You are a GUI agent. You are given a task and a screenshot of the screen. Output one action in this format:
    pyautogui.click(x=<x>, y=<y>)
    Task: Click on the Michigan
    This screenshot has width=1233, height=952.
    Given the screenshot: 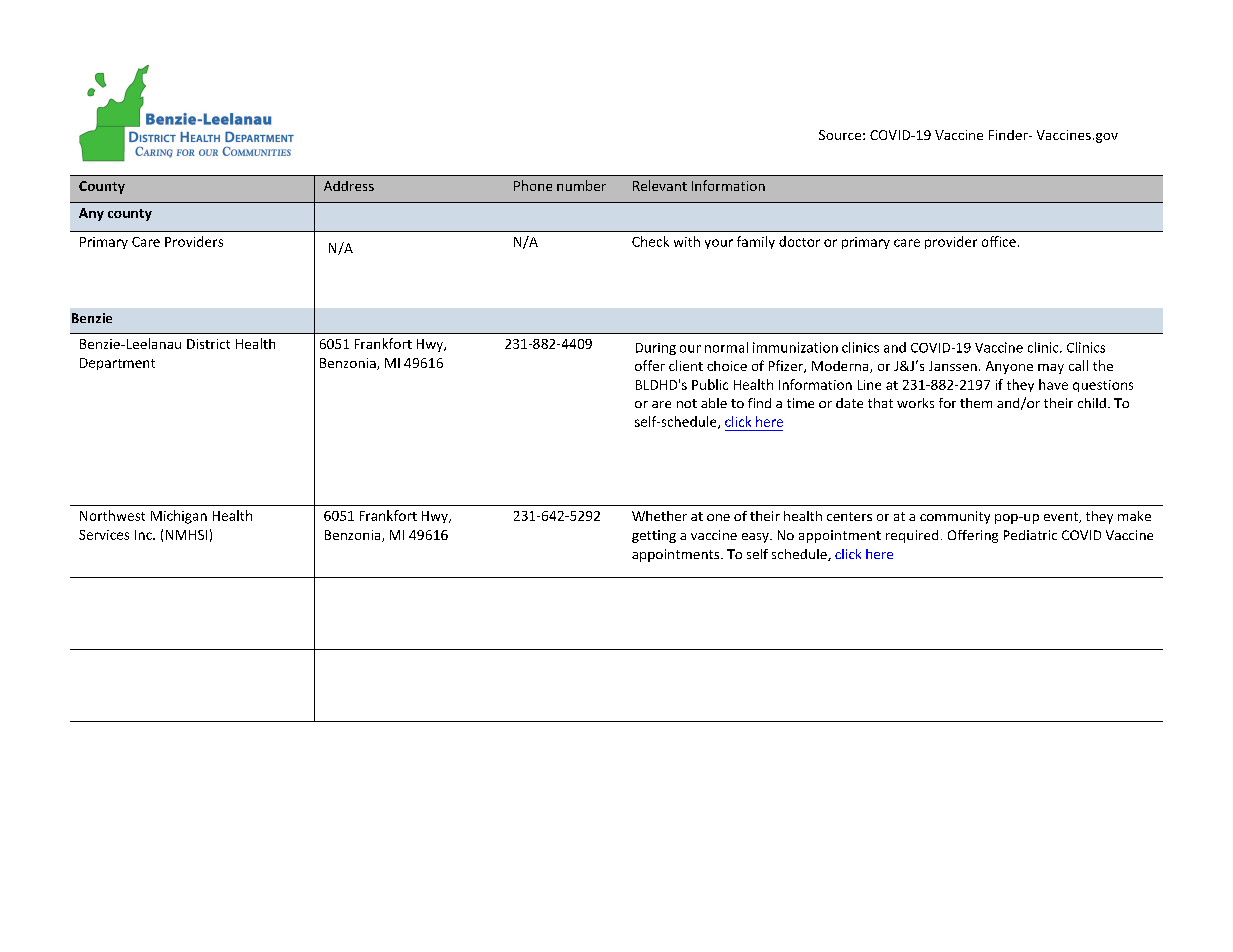 What is the action you would take?
    pyautogui.click(x=179, y=517)
